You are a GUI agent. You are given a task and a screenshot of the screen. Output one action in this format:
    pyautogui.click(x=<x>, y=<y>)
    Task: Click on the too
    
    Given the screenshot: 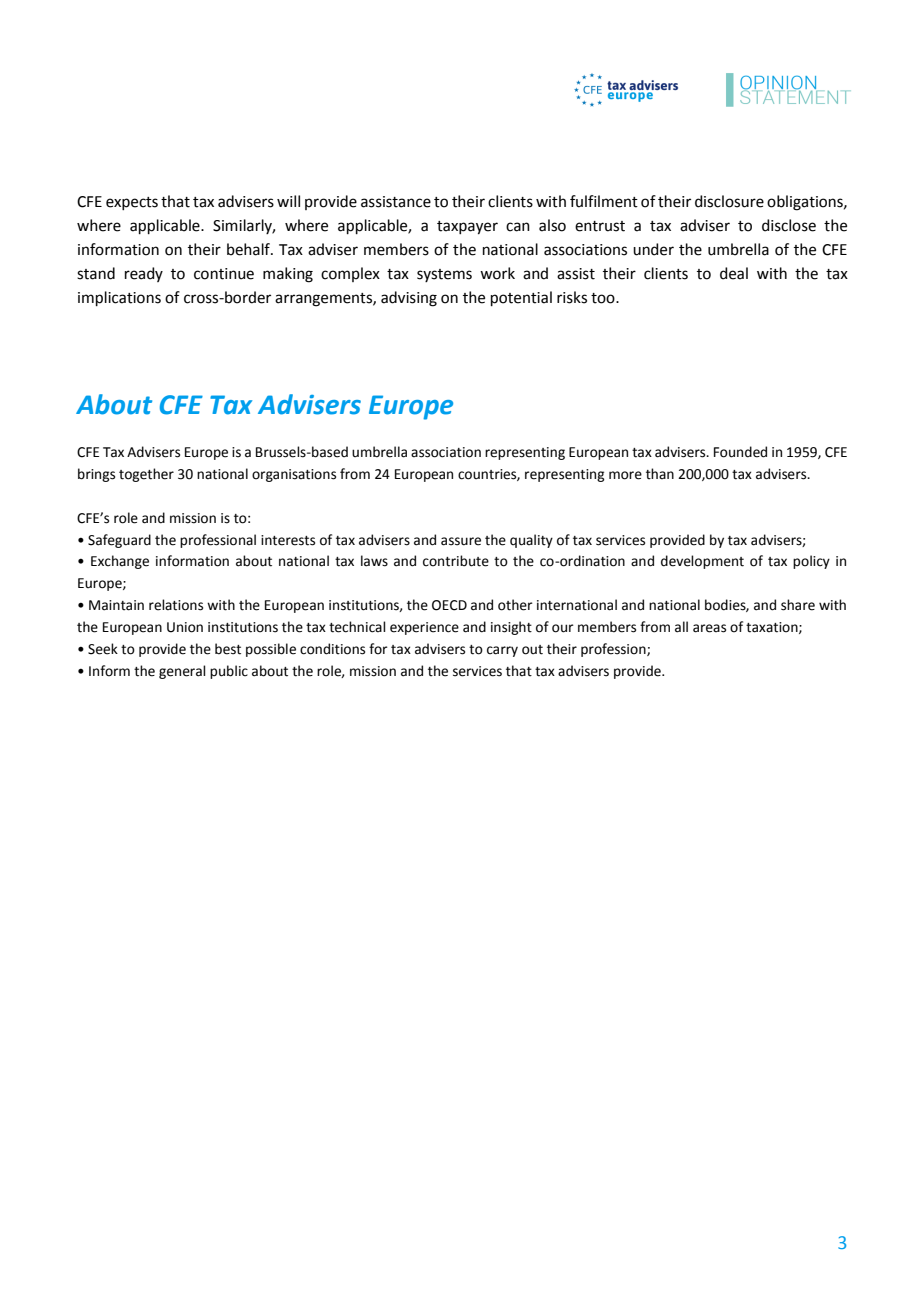 What is the action you would take?
    pyautogui.click(x=604, y=298)
